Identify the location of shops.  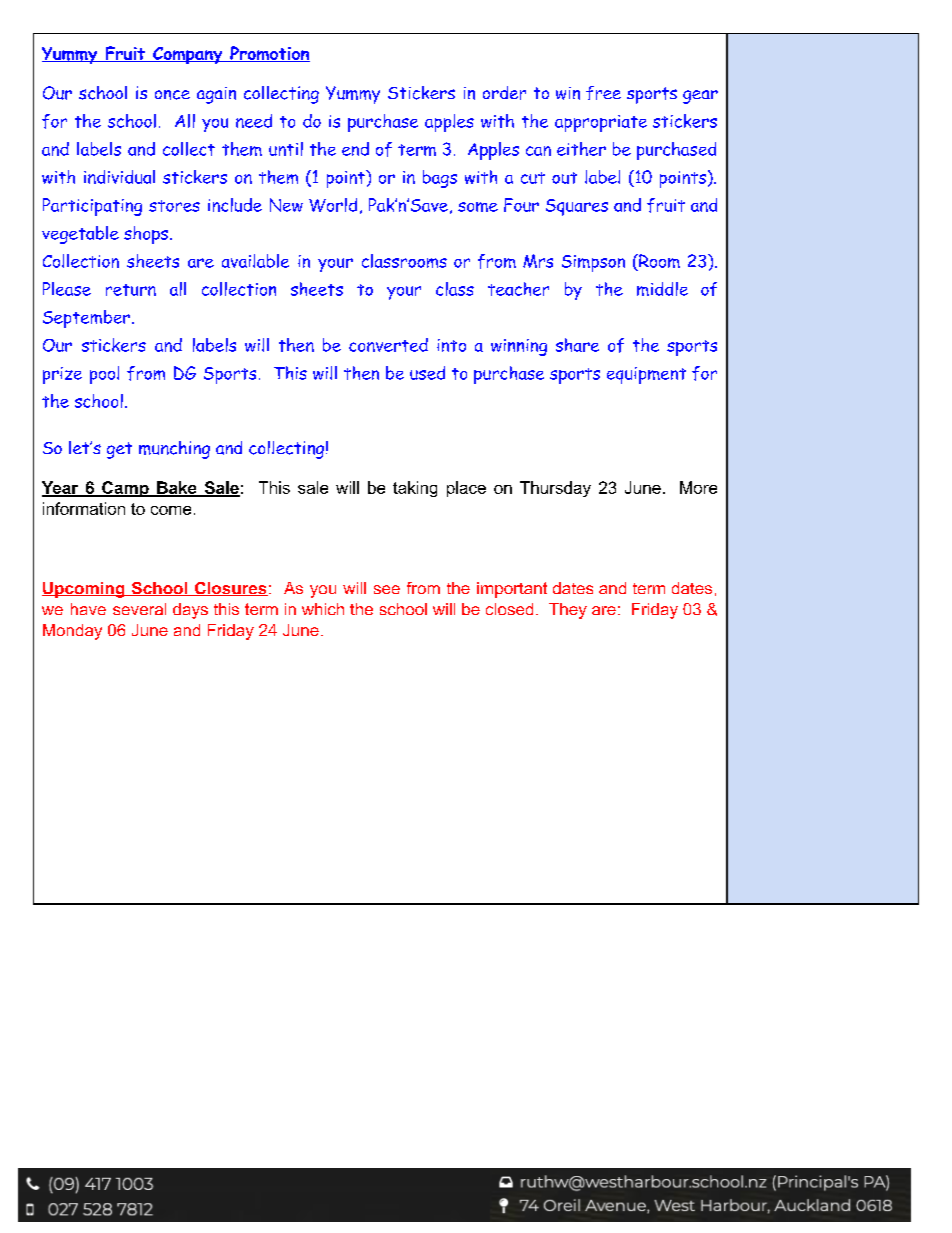
(146, 235).
